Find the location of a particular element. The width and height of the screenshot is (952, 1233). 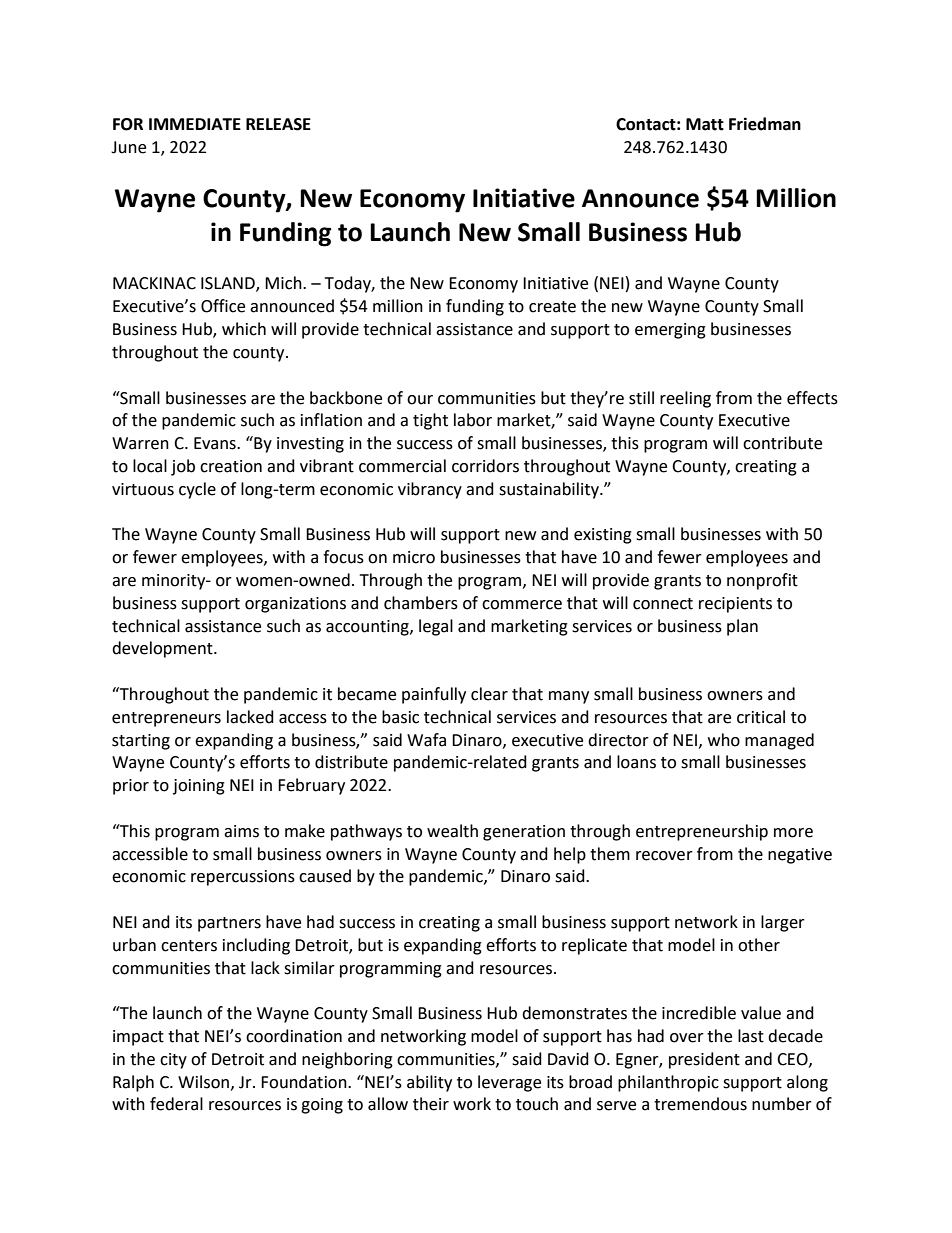

leverage is located at coordinates (509, 1083).
